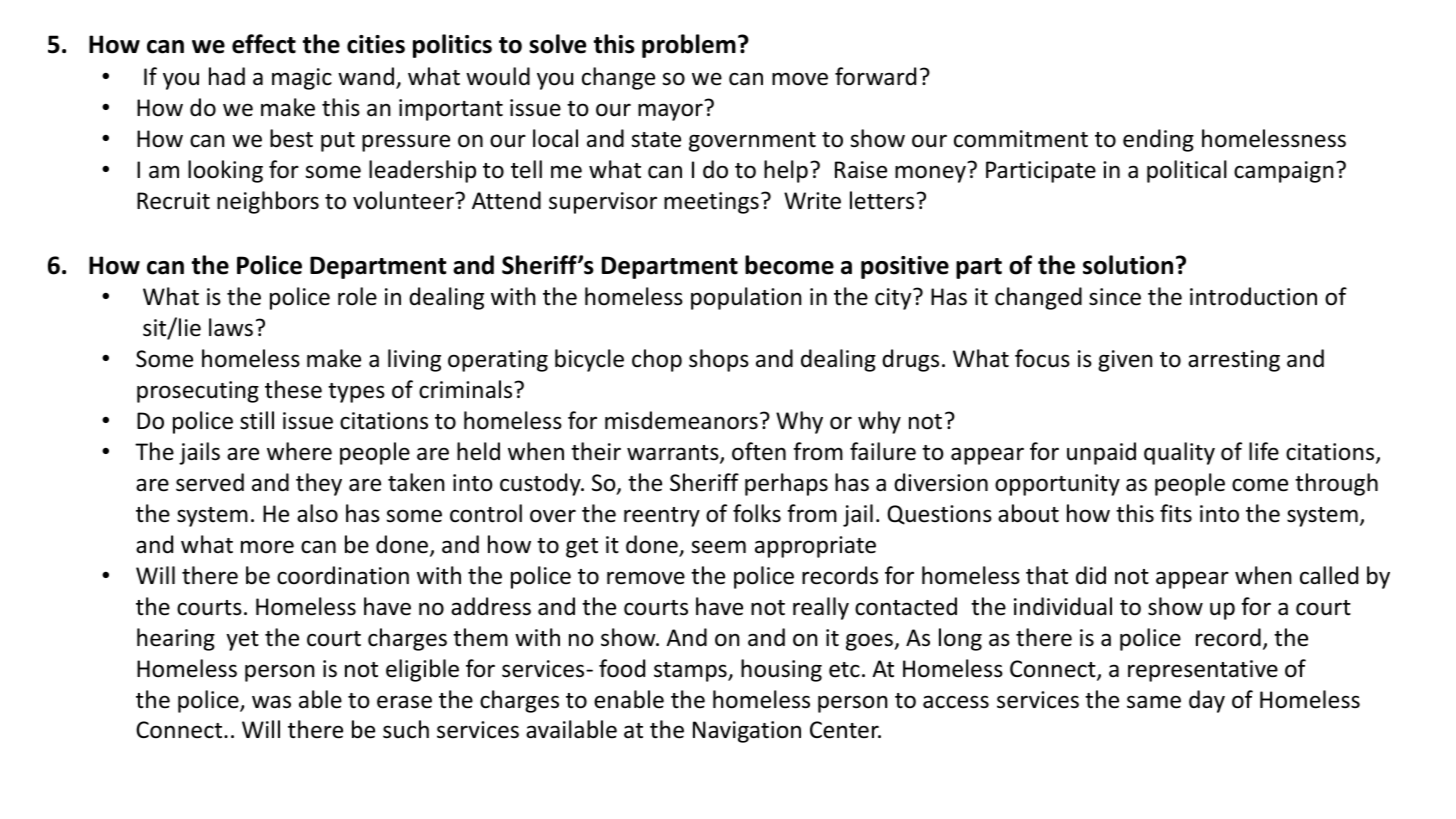 This screenshot has width=1456, height=819. Describe the element at coordinates (689, 46) in the screenshot. I see `problem` at that location.
